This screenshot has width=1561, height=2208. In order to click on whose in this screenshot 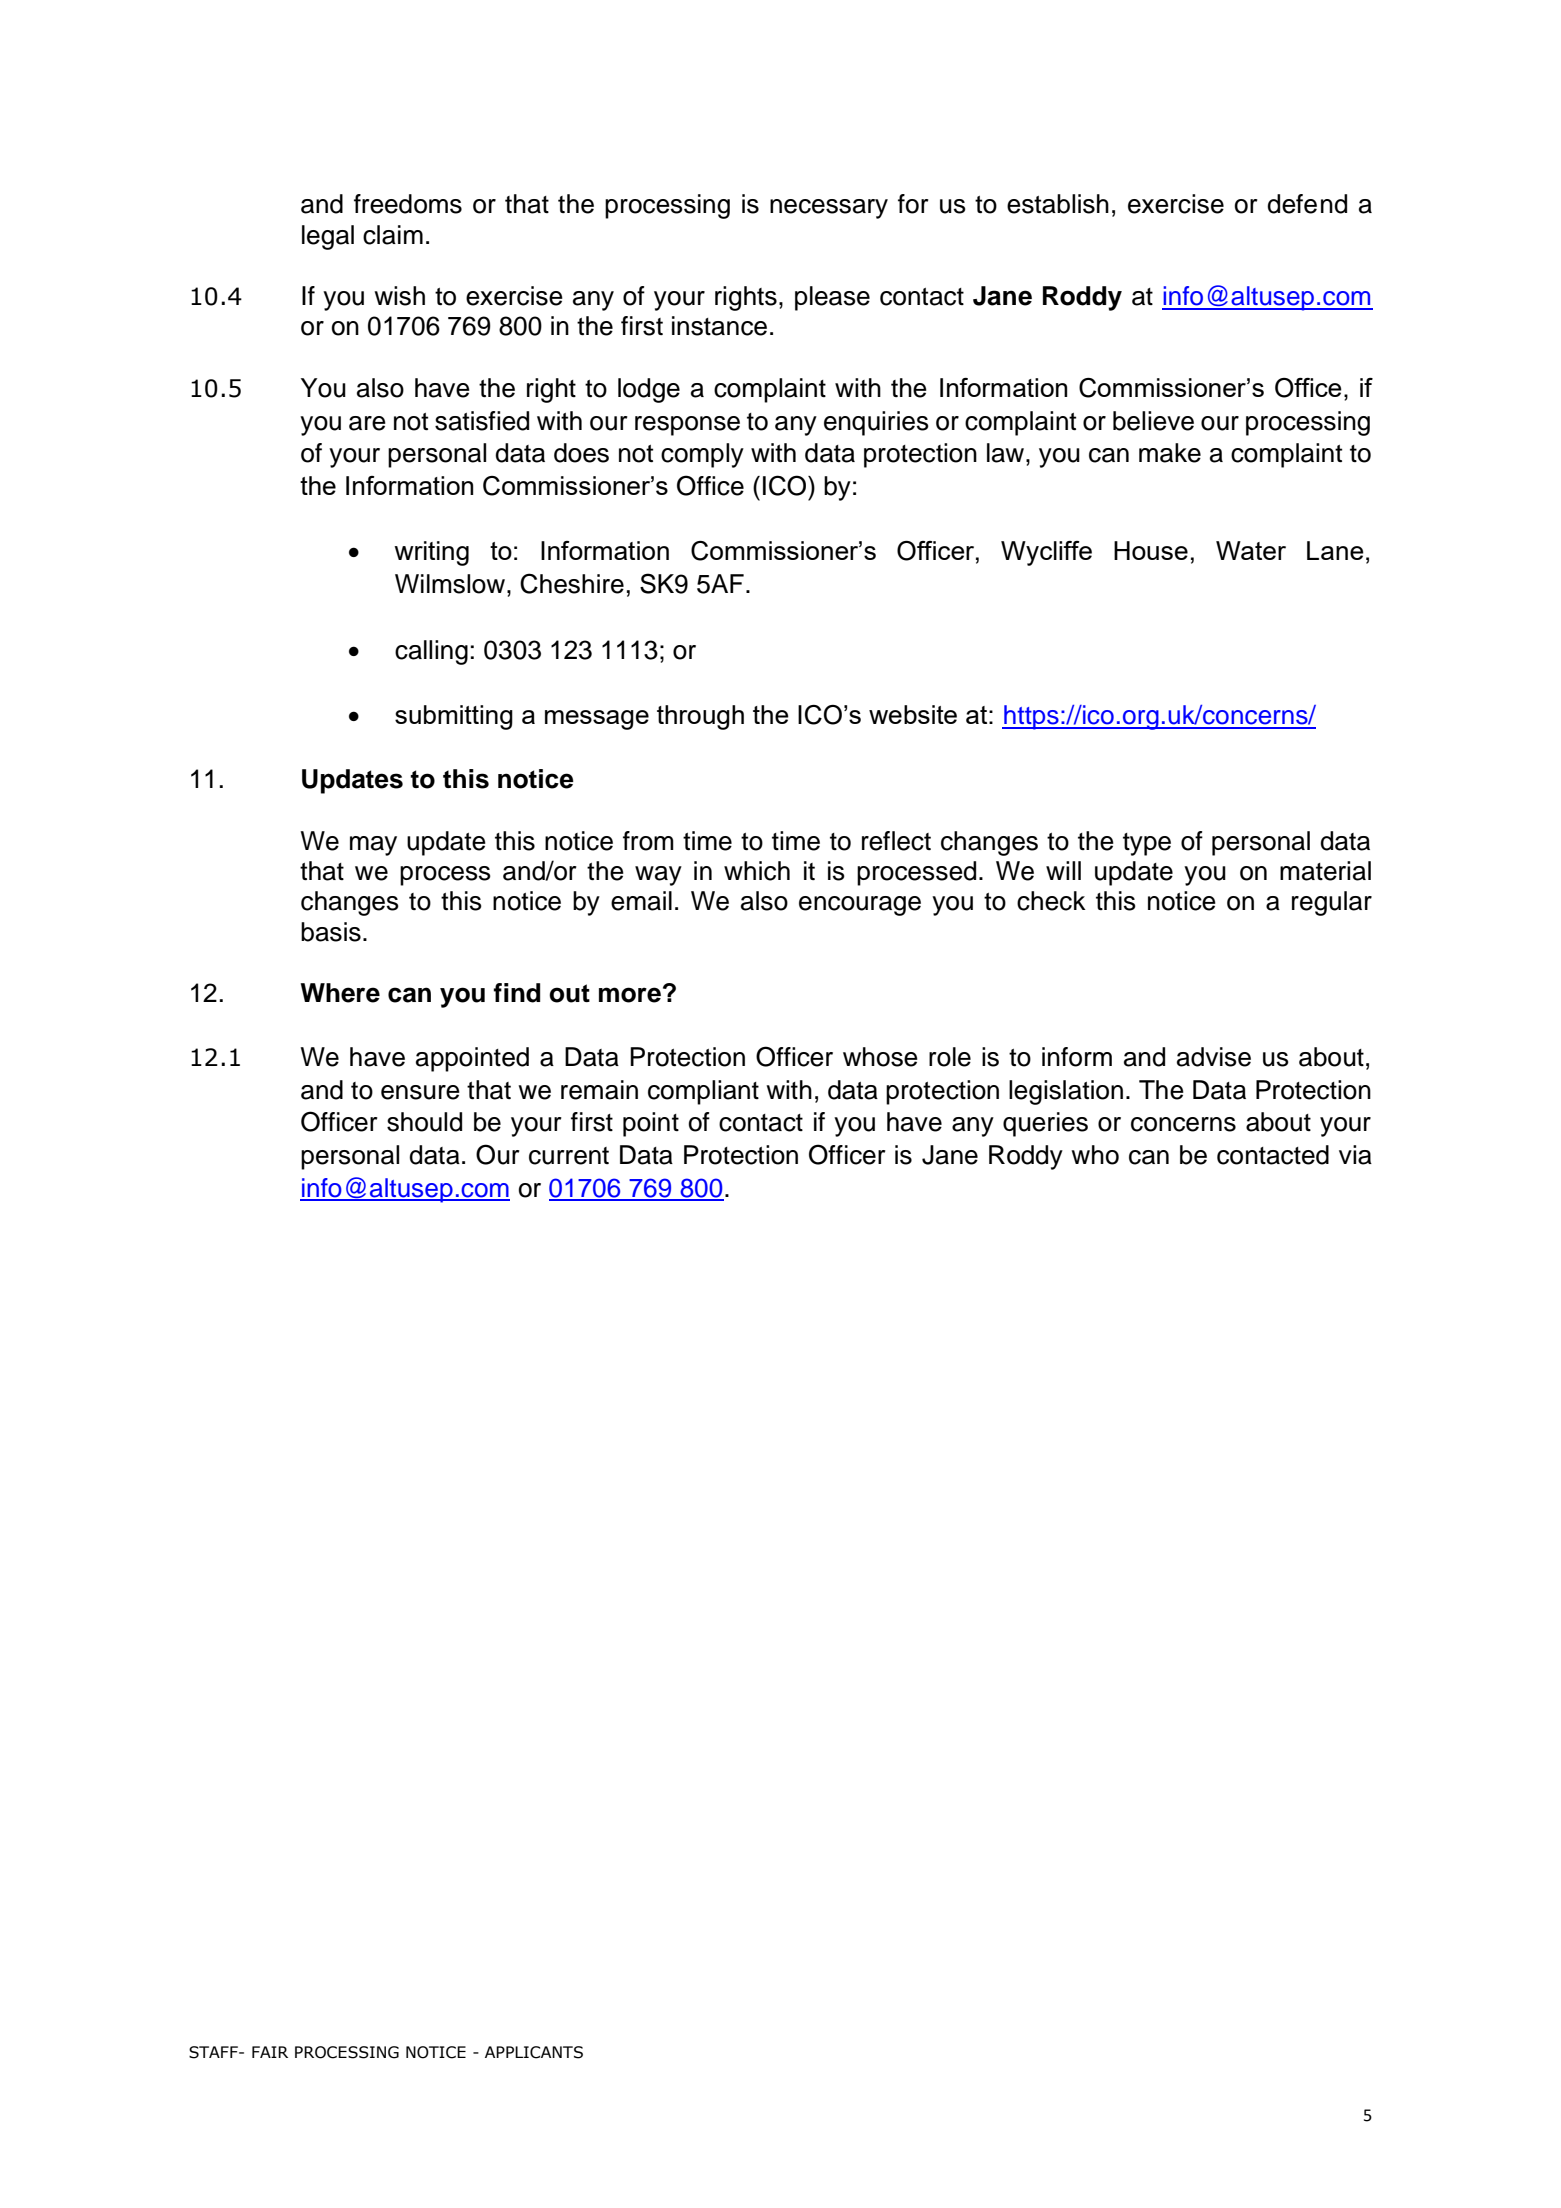, I will do `click(880, 1057)`.
